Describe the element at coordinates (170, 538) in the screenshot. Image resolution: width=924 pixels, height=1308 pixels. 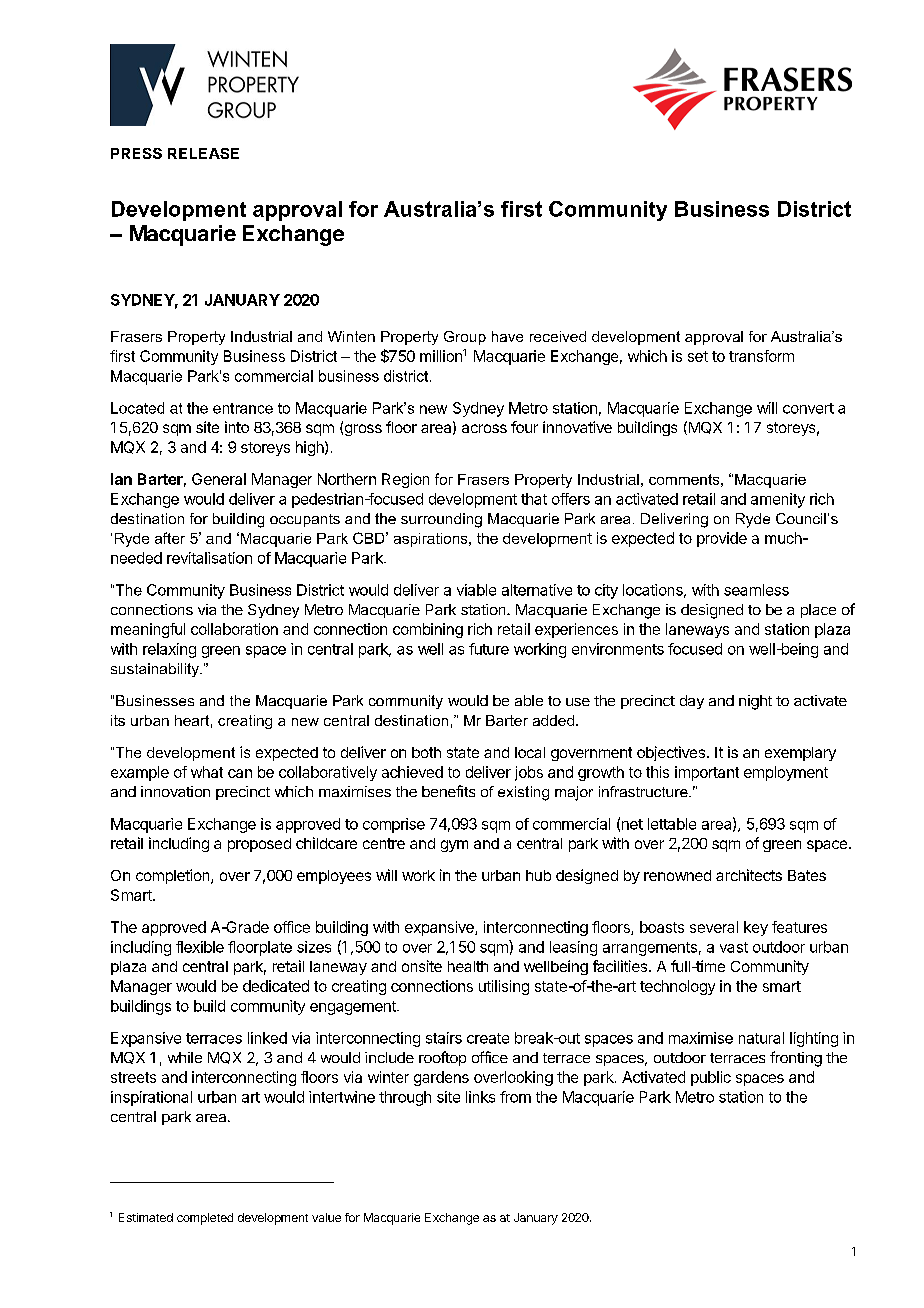
I see `after` at that location.
